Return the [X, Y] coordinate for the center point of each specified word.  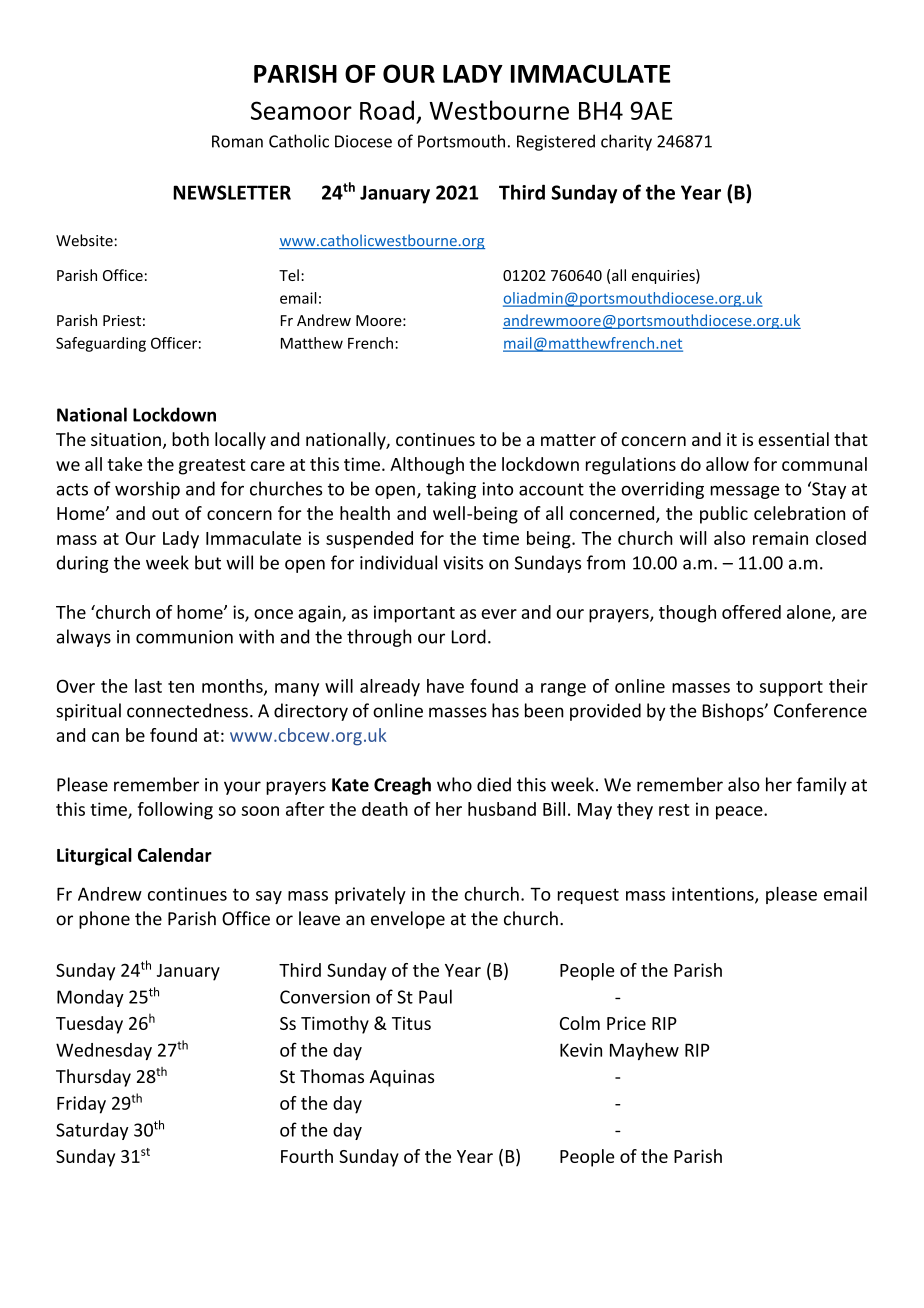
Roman [237, 141]
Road [387, 110]
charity [626, 142]
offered [751, 612]
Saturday [92, 1131]
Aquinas [402, 1078]
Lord [469, 636]
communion [184, 637]
